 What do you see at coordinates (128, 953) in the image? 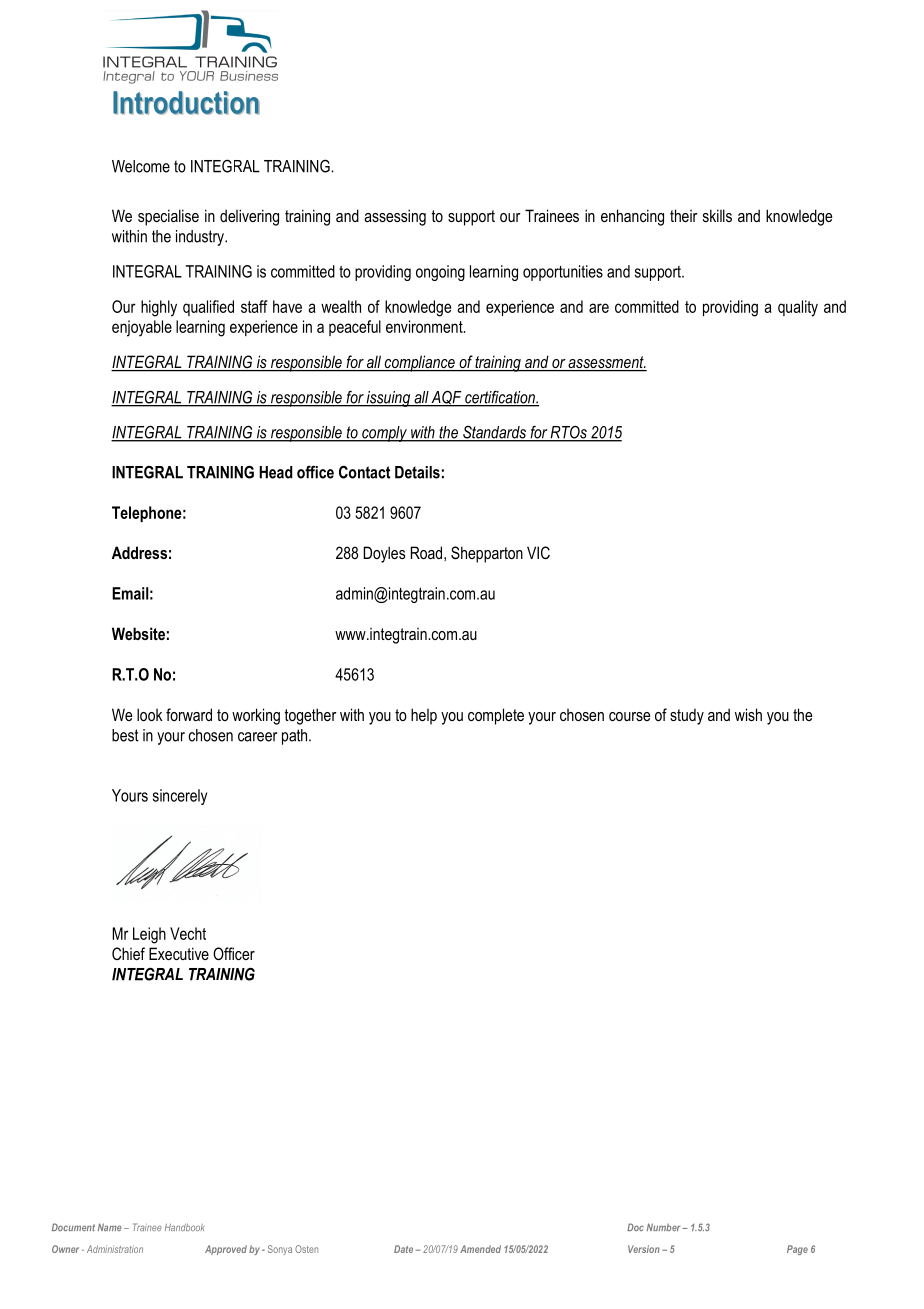
I see `Chief` at bounding box center [128, 953].
